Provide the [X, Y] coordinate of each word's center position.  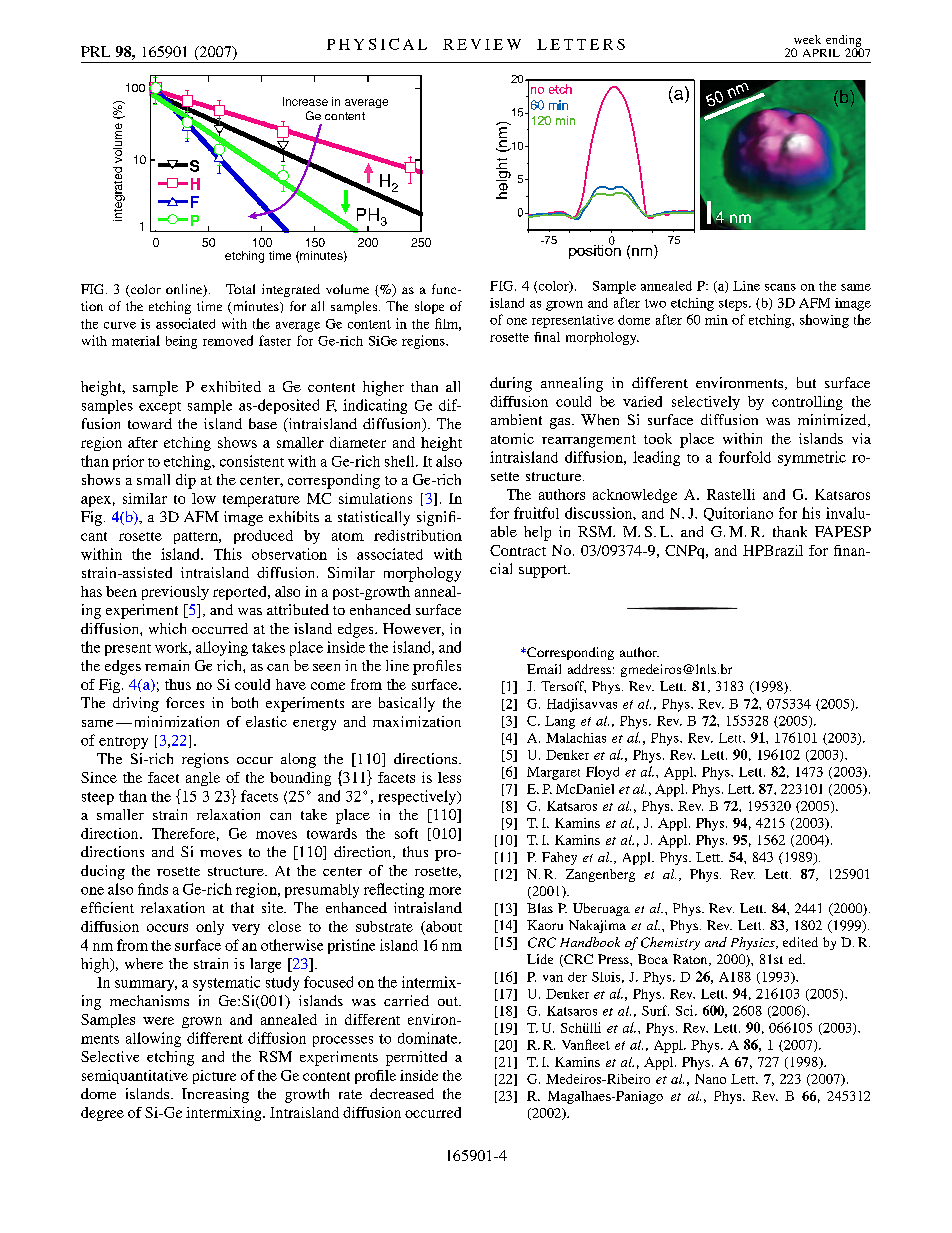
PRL [95, 51]
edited [800, 942]
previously [175, 593]
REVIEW [482, 44]
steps [734, 305]
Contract [518, 550]
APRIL [821, 53]
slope [429, 307]
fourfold [745, 457]
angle [203, 779]
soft [406, 833]
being [181, 342]
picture [214, 1077]
